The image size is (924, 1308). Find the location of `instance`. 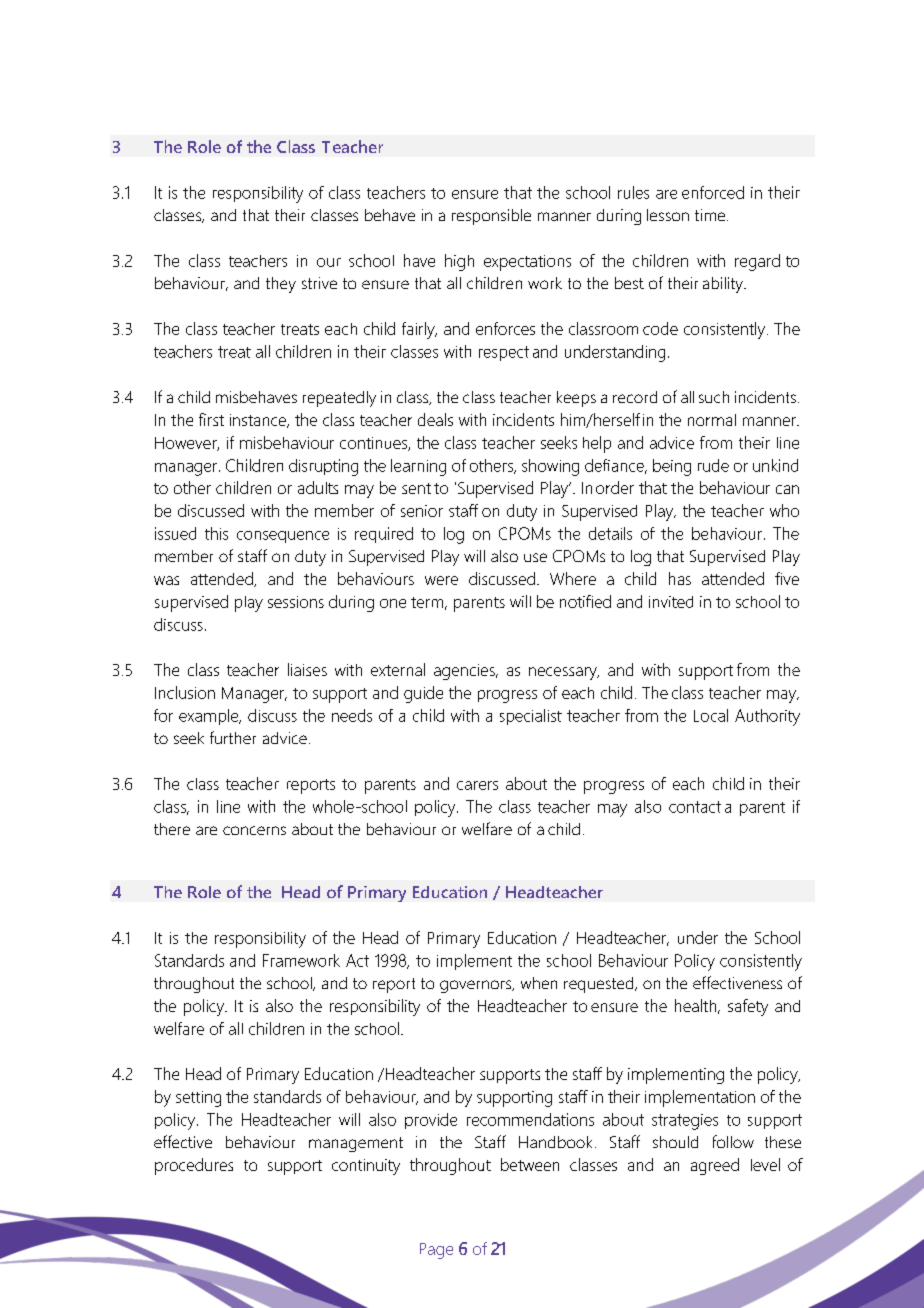

instance is located at coordinates (259, 421).
